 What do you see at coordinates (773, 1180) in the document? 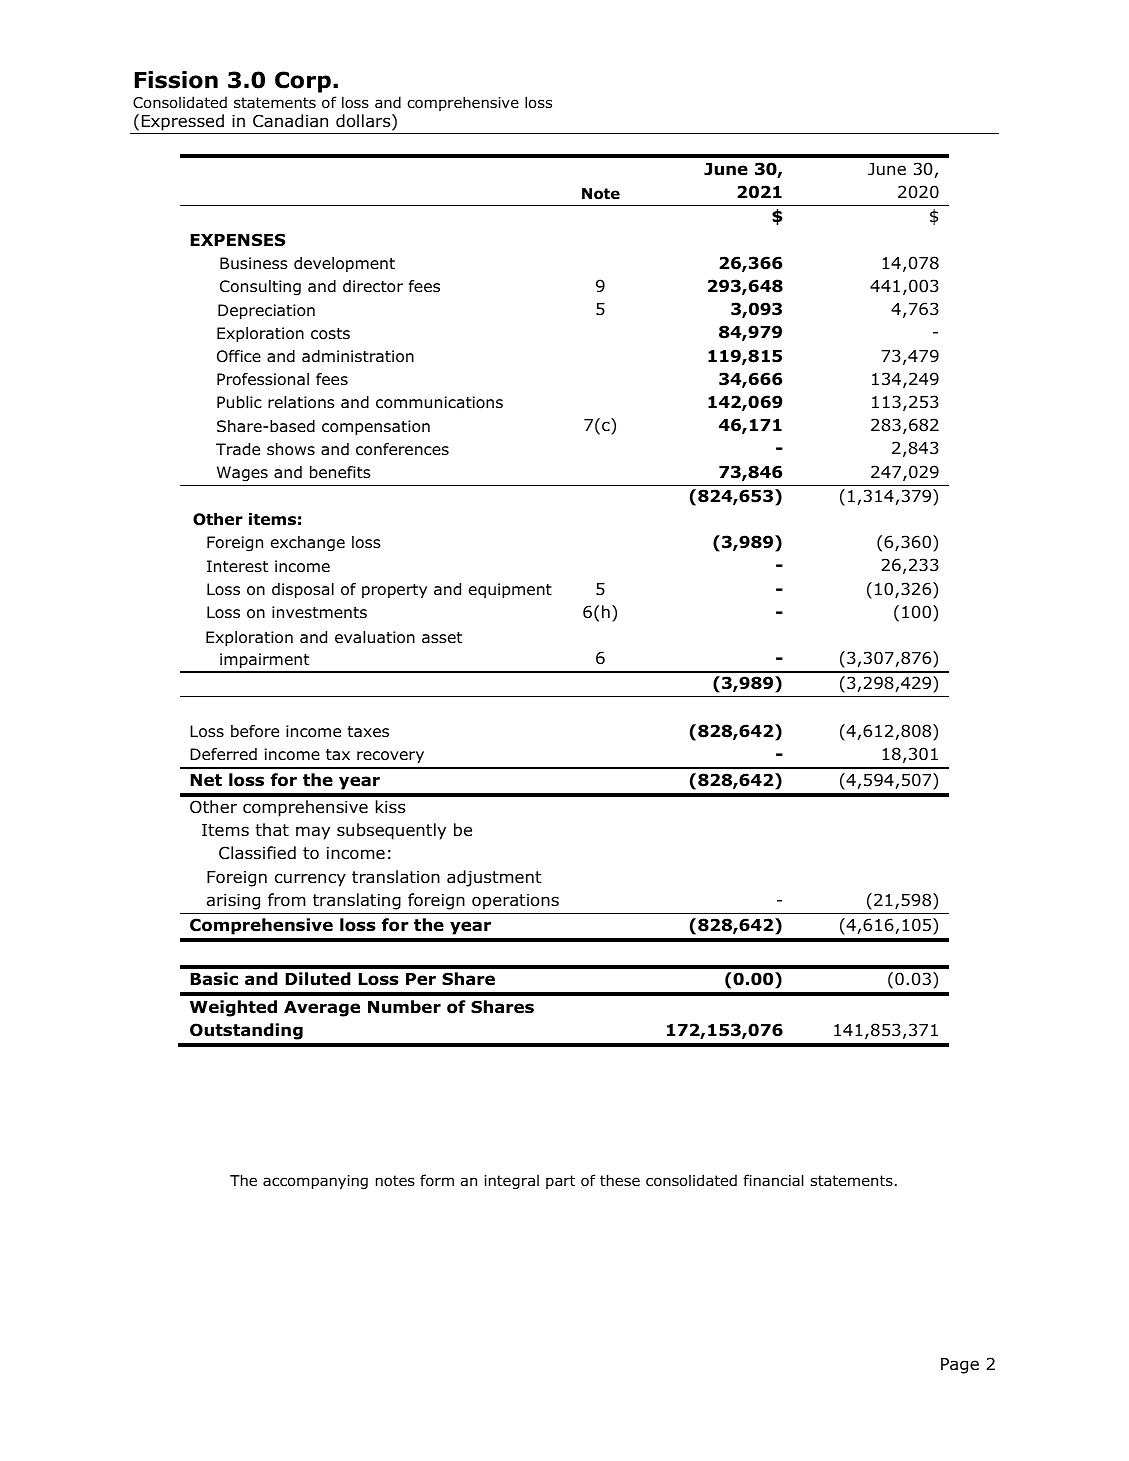
I see `financial` at bounding box center [773, 1180].
